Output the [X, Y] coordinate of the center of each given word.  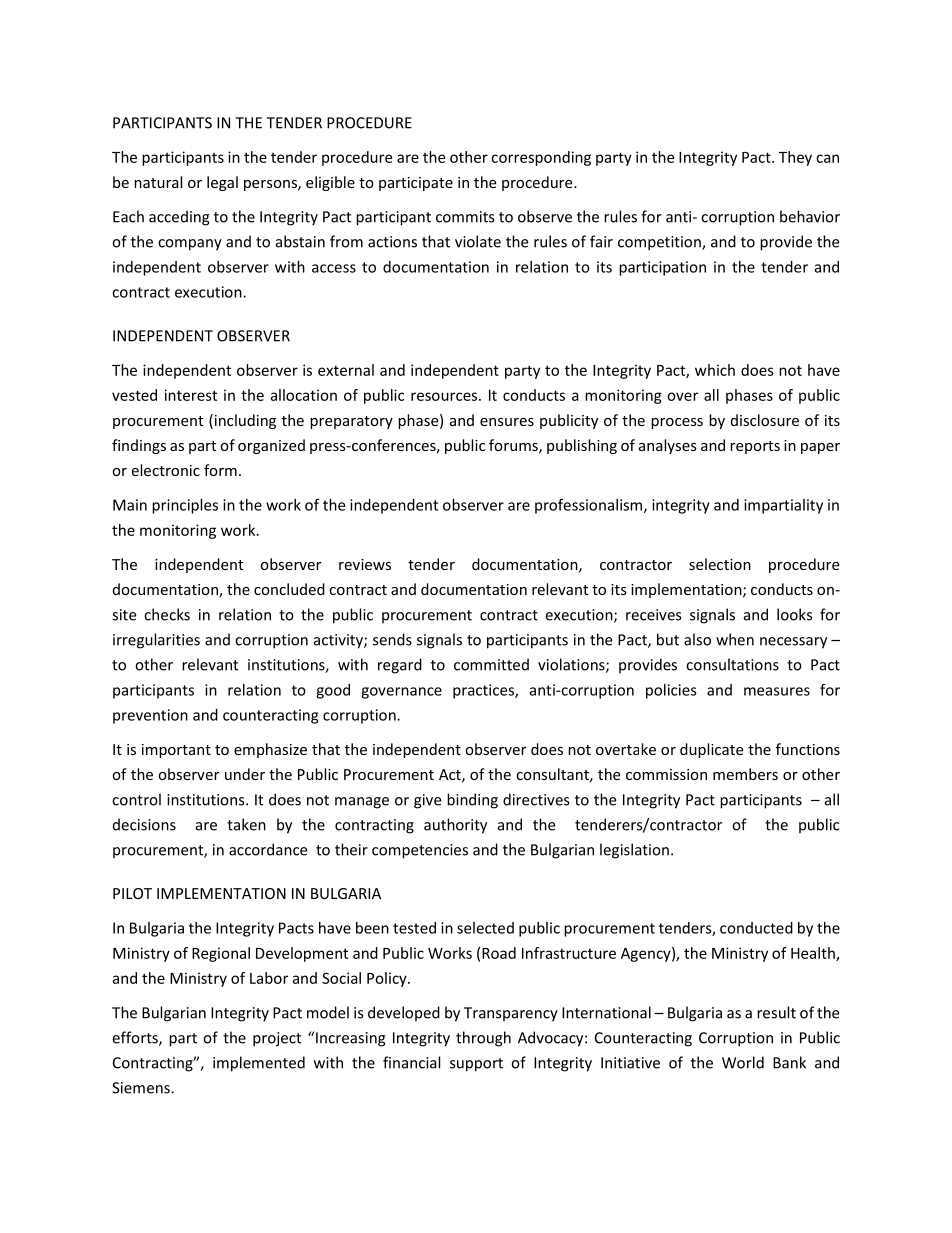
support [476, 1065]
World [743, 1062]
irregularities [156, 641]
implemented [259, 1064]
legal [222, 183]
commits [465, 217]
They [795, 158]
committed [491, 664]
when [735, 639]
